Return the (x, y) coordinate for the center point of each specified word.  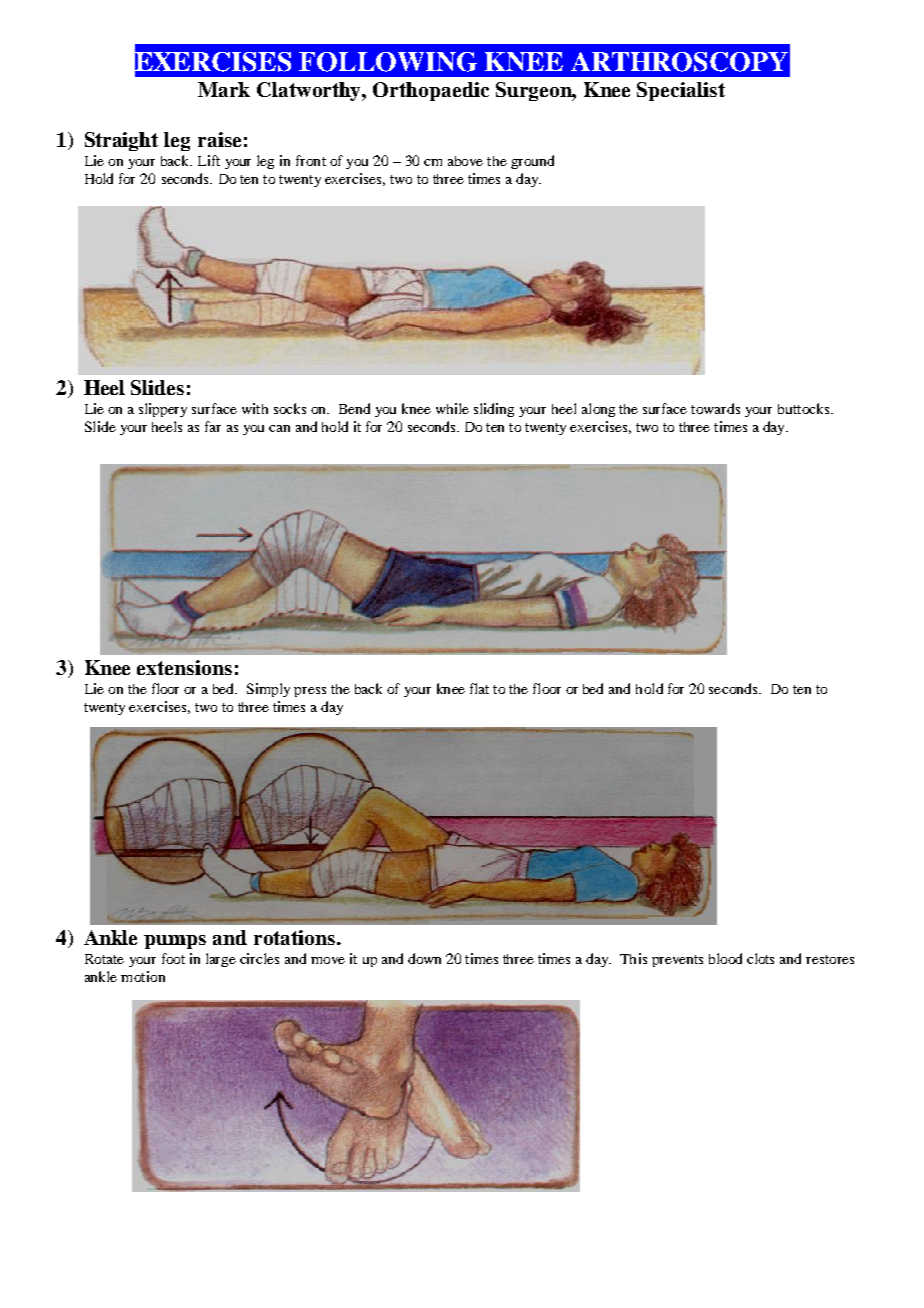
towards (715, 408)
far (213, 426)
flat (479, 688)
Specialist (681, 91)
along (598, 410)
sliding (494, 410)
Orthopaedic (431, 91)
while (452, 408)
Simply (268, 690)
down (424, 958)
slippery (163, 410)
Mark (224, 89)
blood (725, 958)
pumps (175, 942)
